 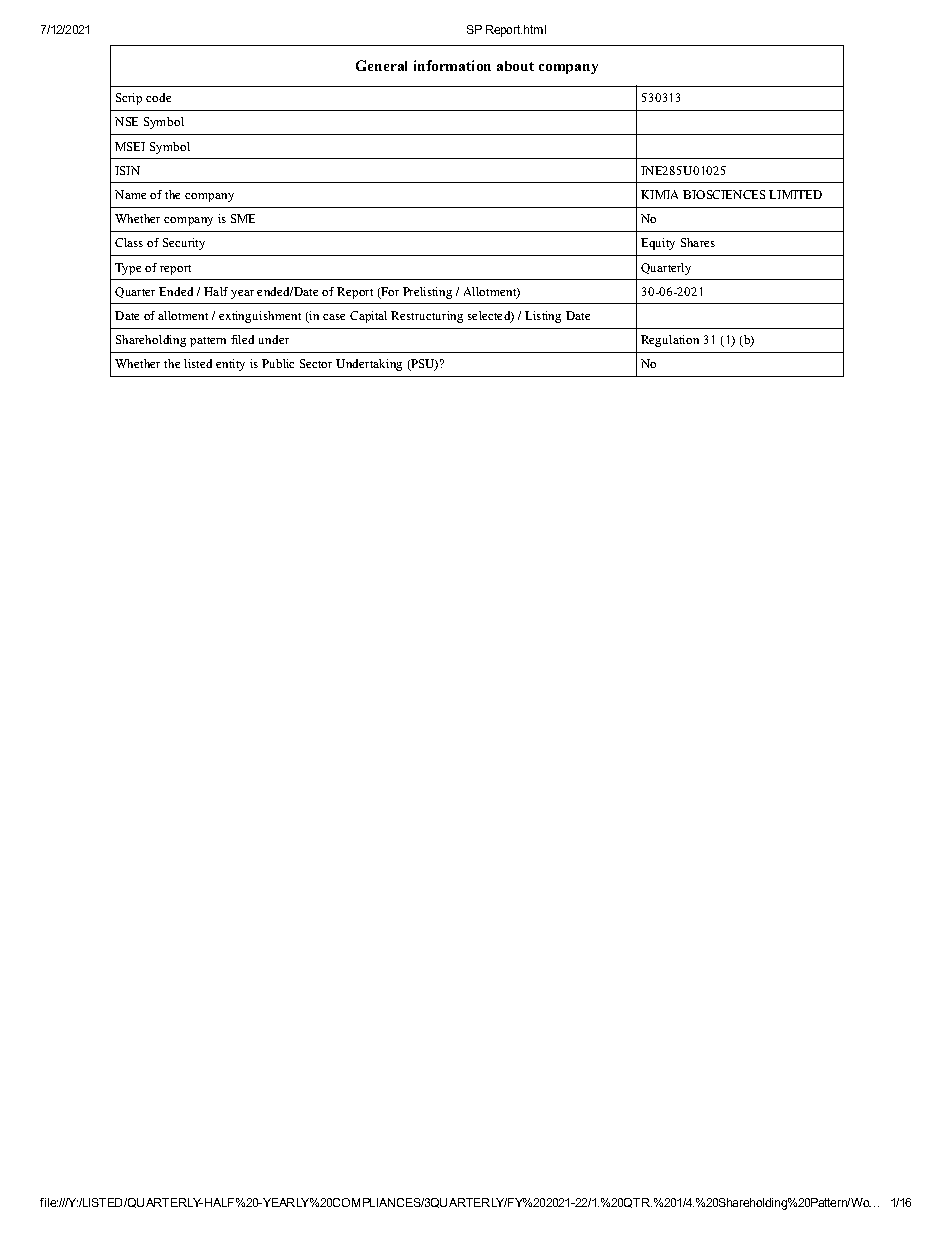 I want to click on LIMITED, so click(x=795, y=194).
